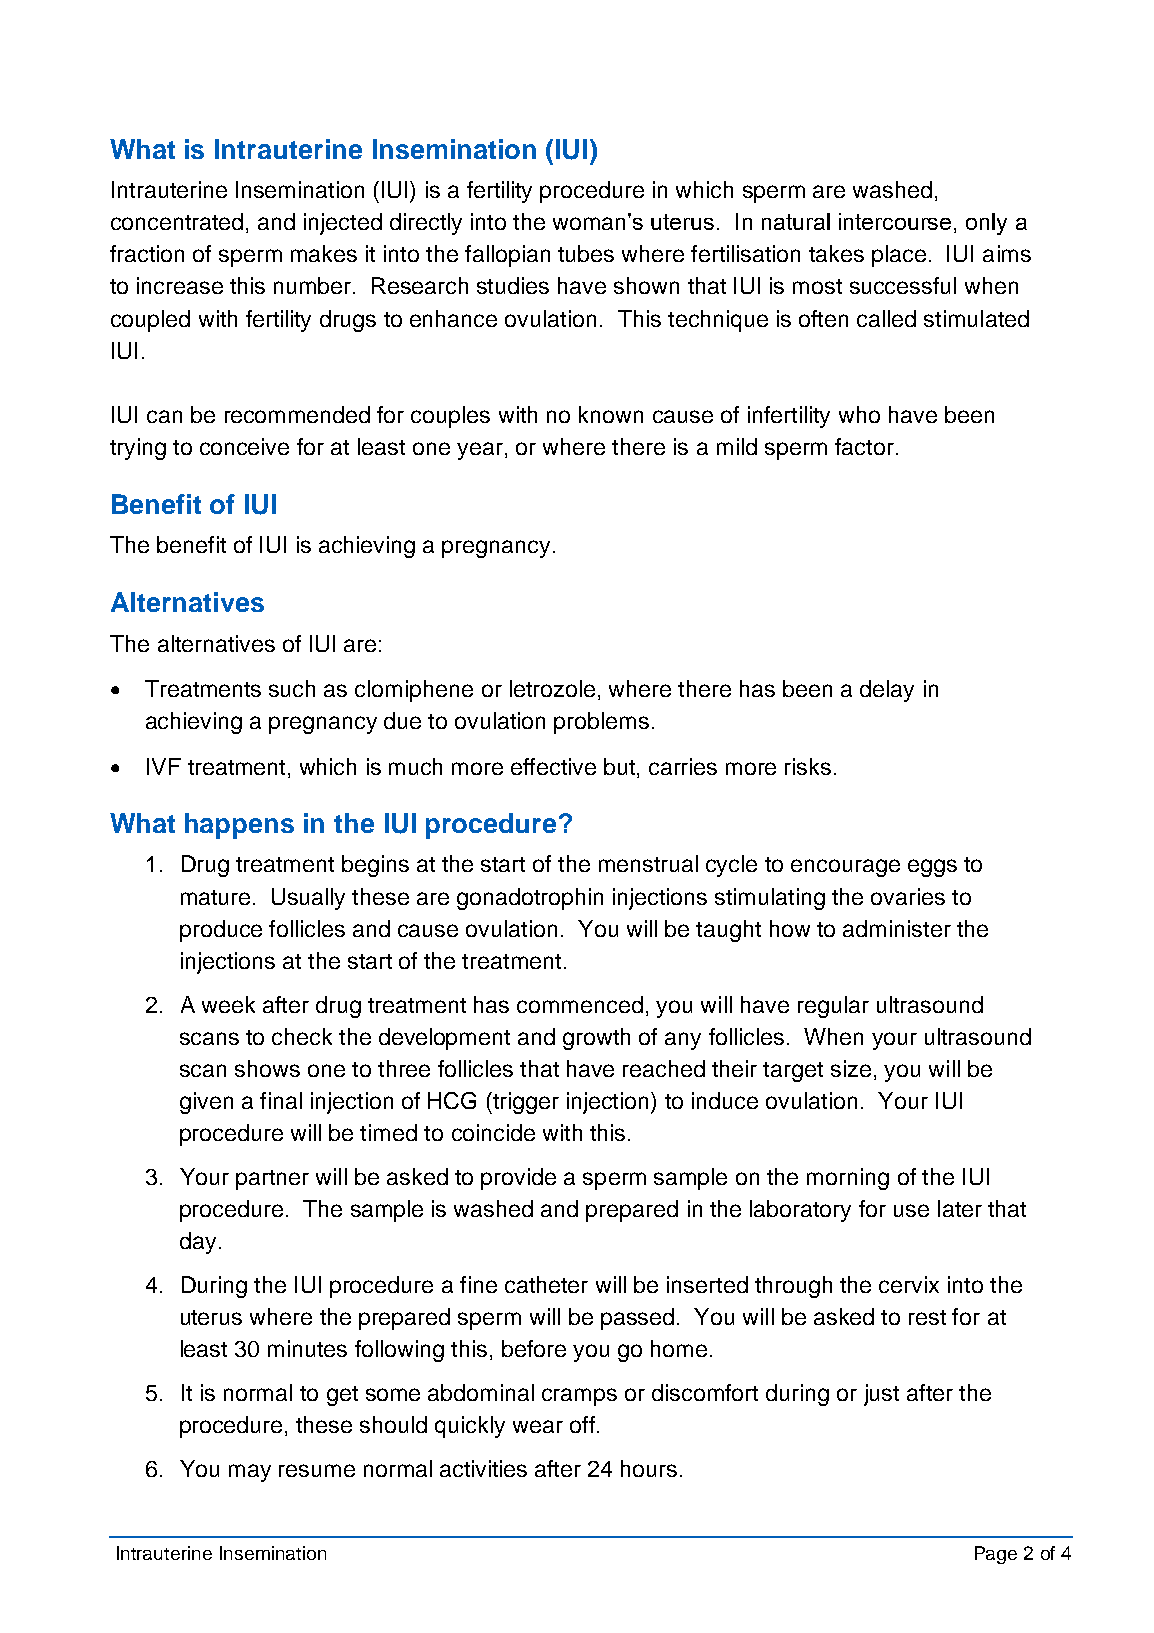  Describe the element at coordinates (250, 1473) in the image. I see `may` at that location.
